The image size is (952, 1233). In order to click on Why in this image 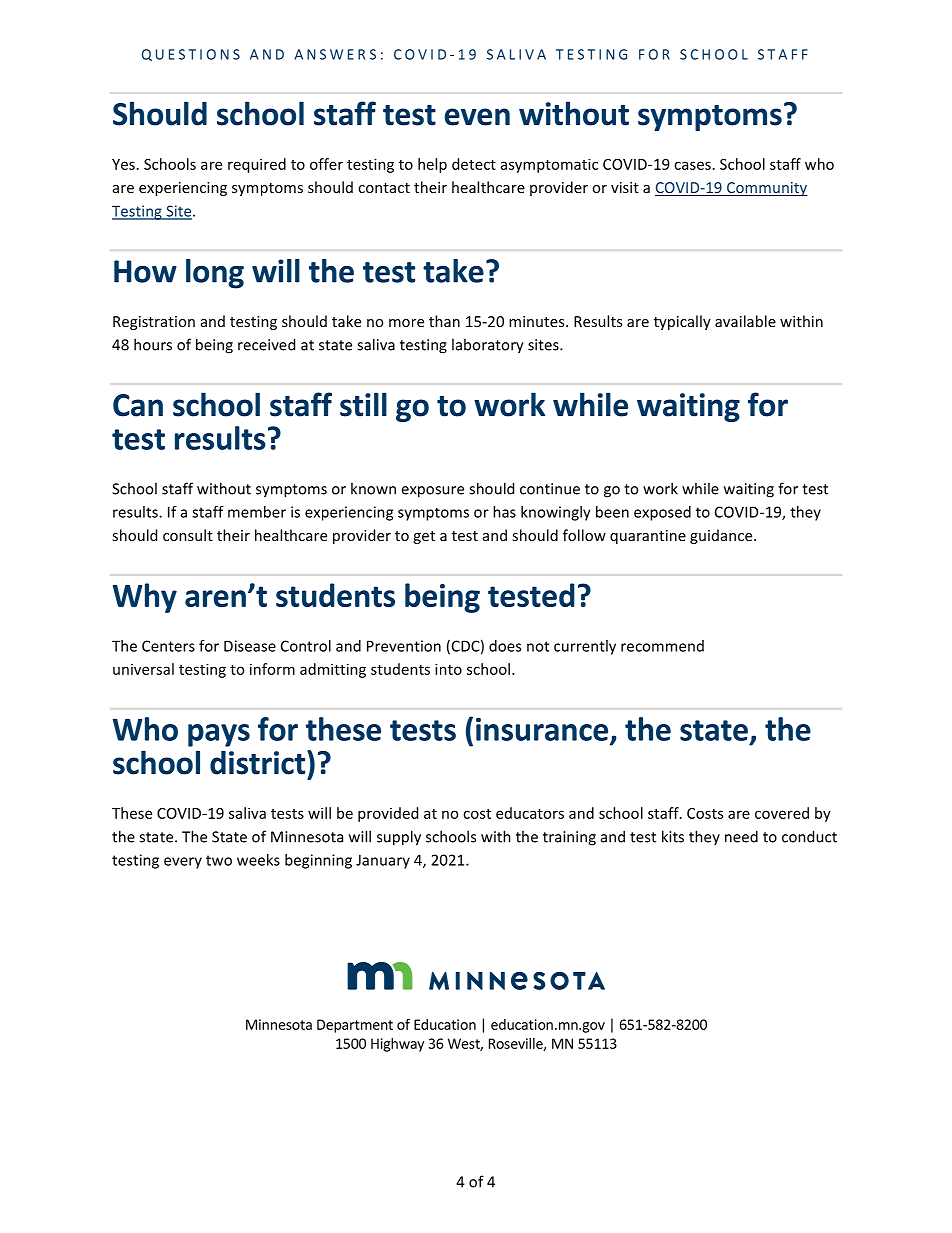, I will do `click(145, 598)`.
